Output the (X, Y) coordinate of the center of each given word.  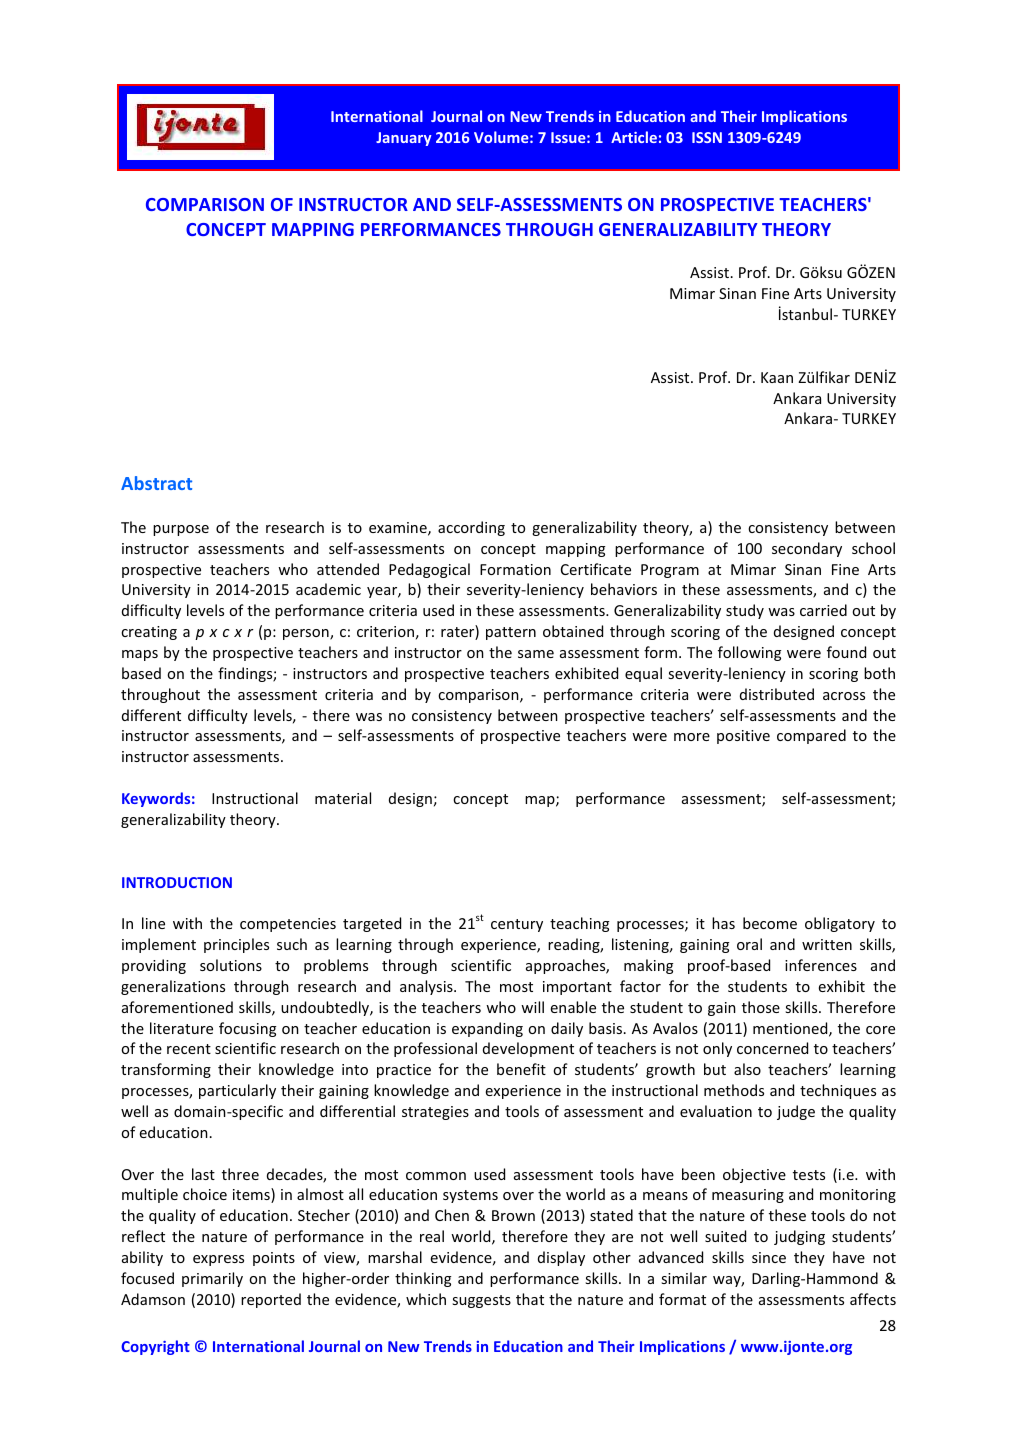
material (343, 798)
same (536, 654)
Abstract (156, 483)
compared (811, 736)
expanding (487, 1029)
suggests (481, 1301)
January (403, 139)
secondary (807, 549)
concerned (772, 1048)
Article (634, 137)
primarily (212, 1279)
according (471, 528)
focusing (247, 1029)
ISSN (707, 137)
